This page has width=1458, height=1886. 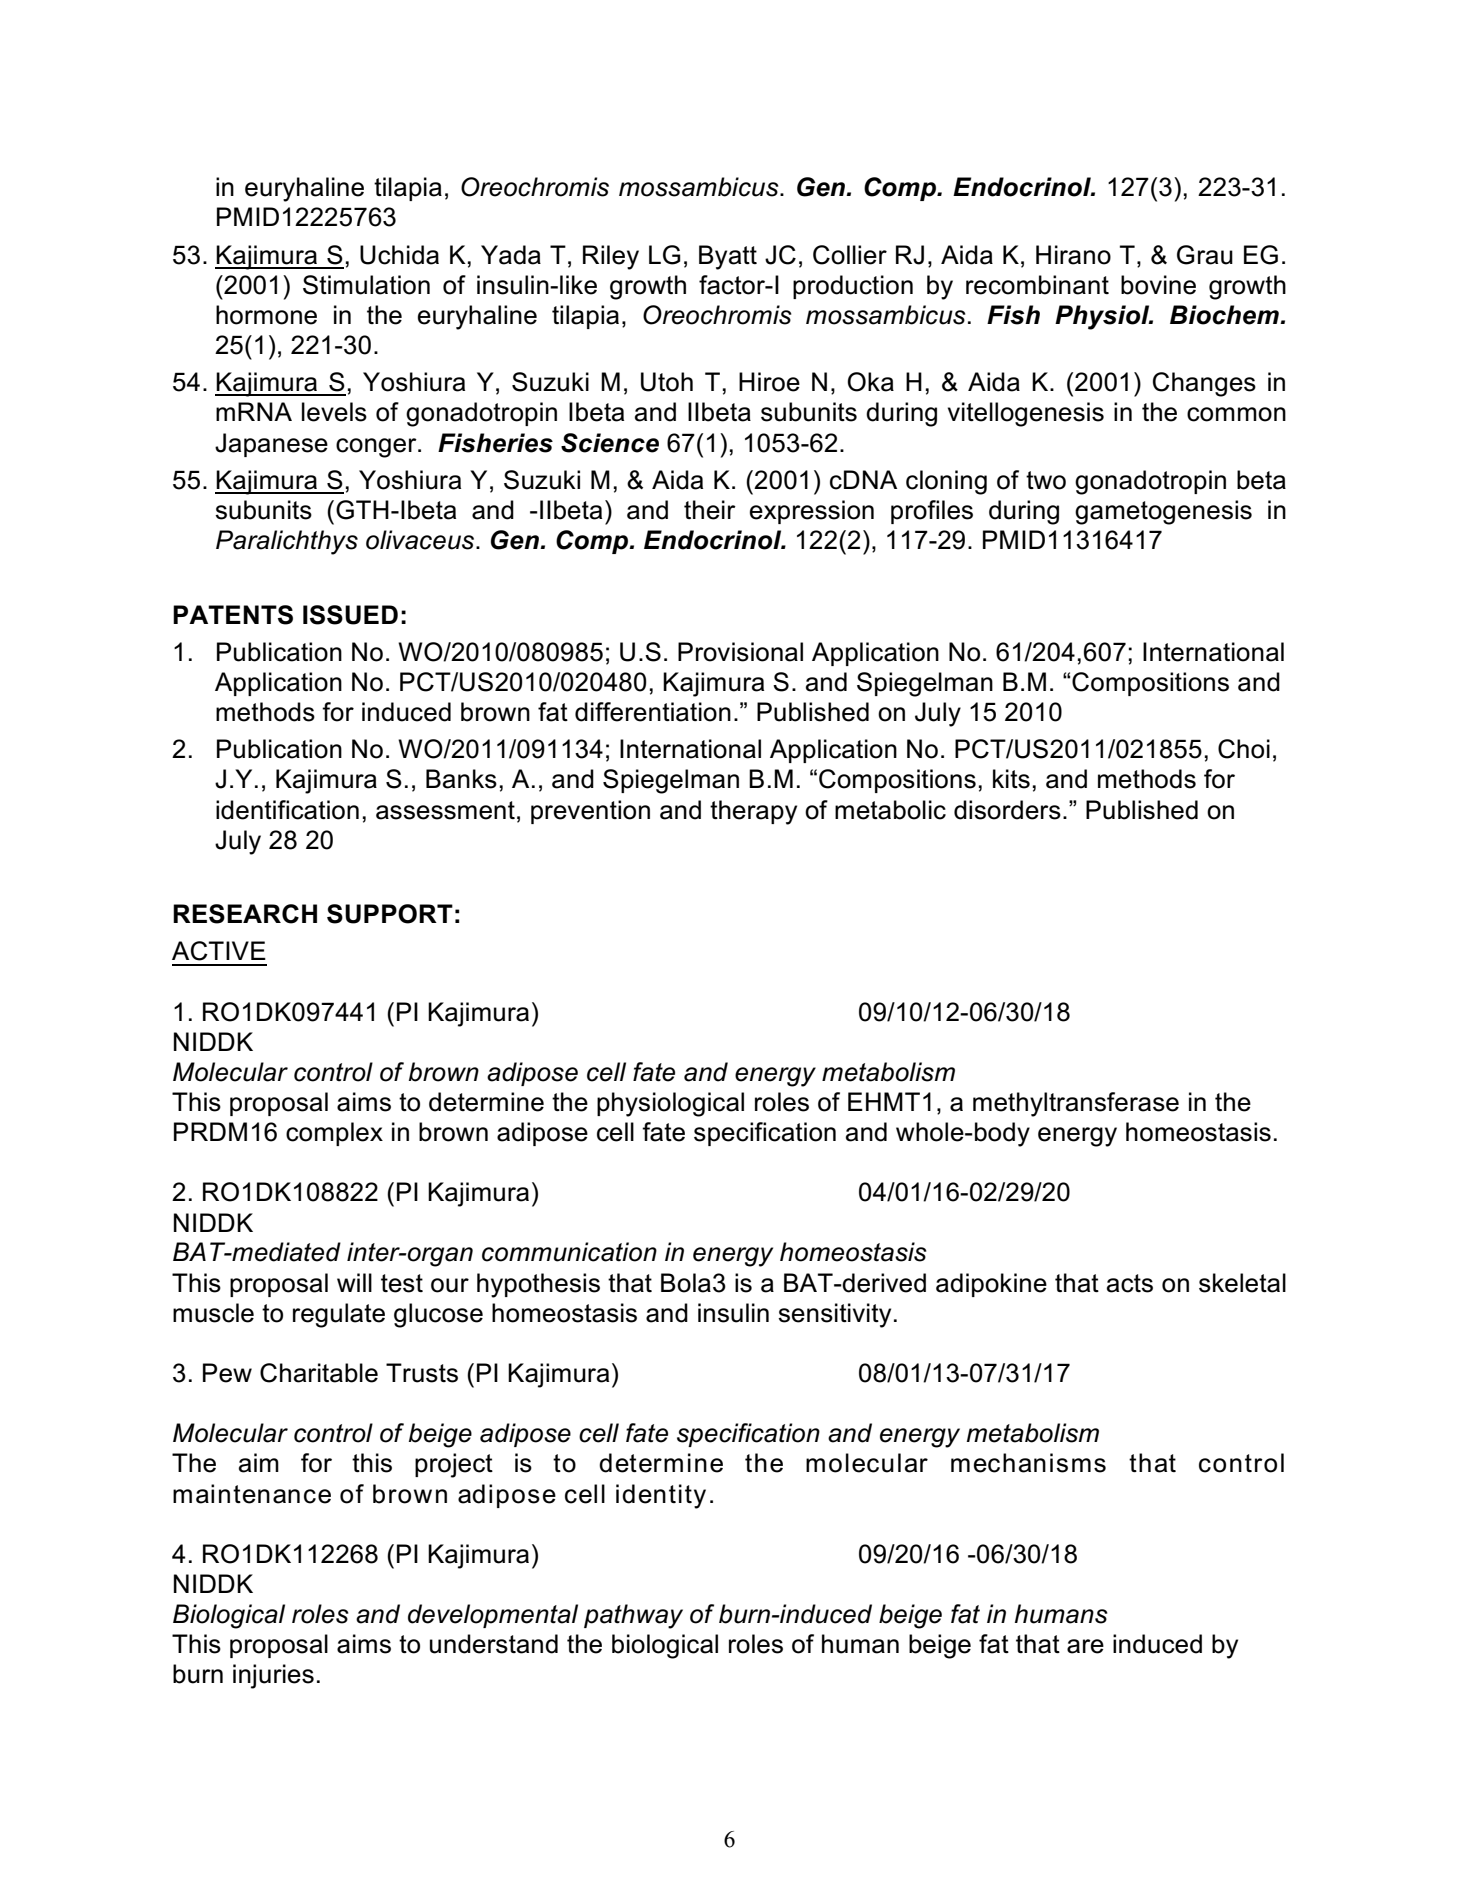 I want to click on production, so click(x=853, y=287).
